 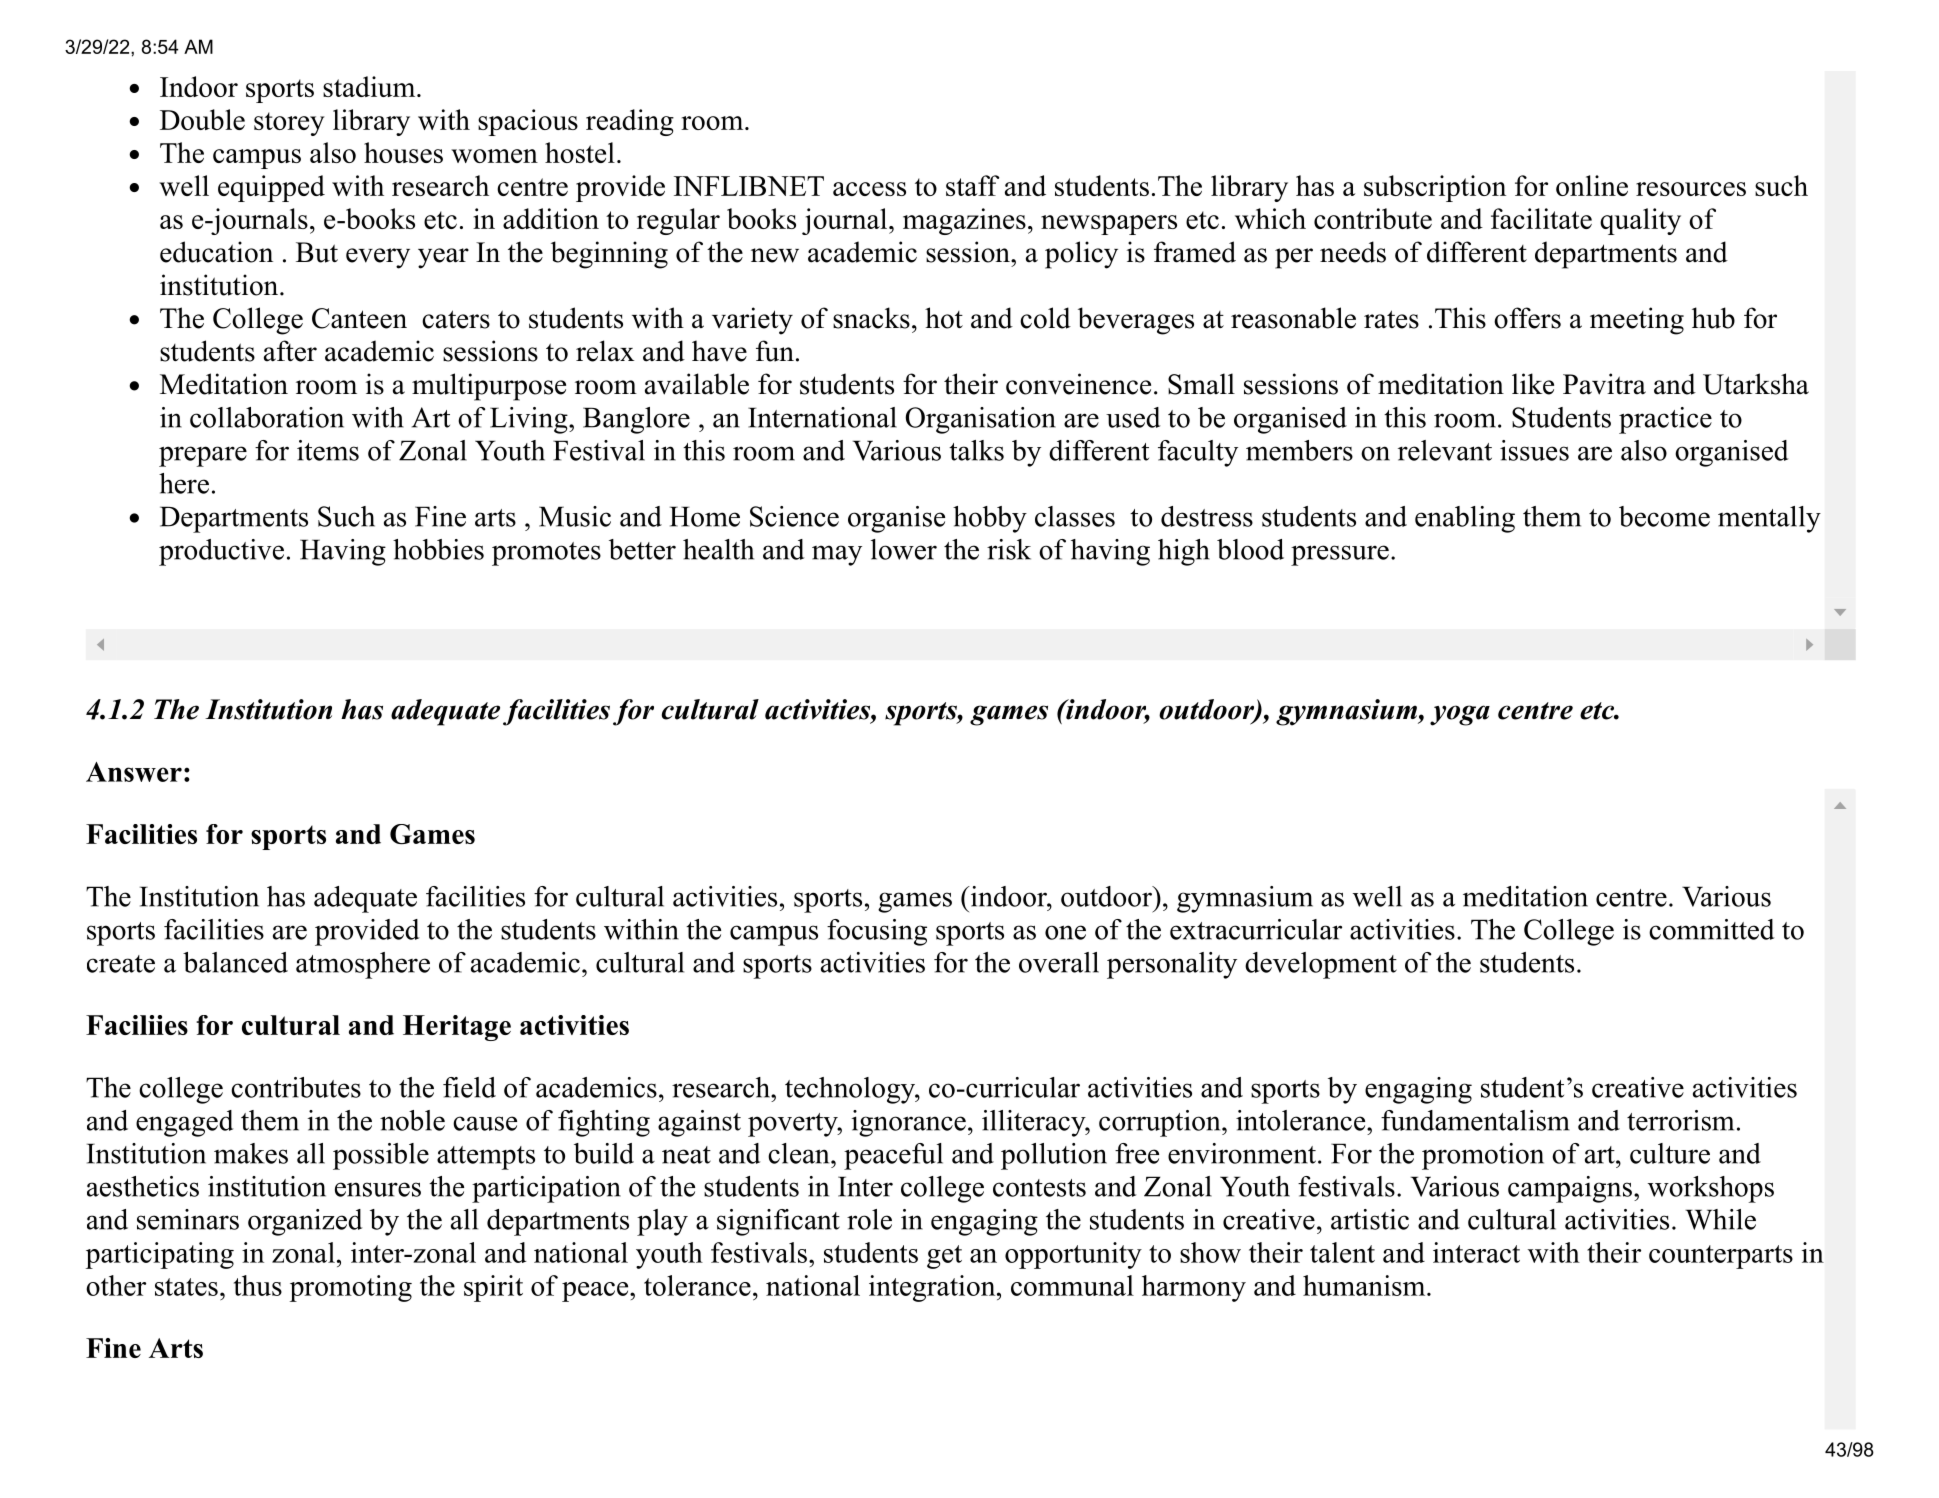 I want to click on collaboration, so click(x=267, y=417).
